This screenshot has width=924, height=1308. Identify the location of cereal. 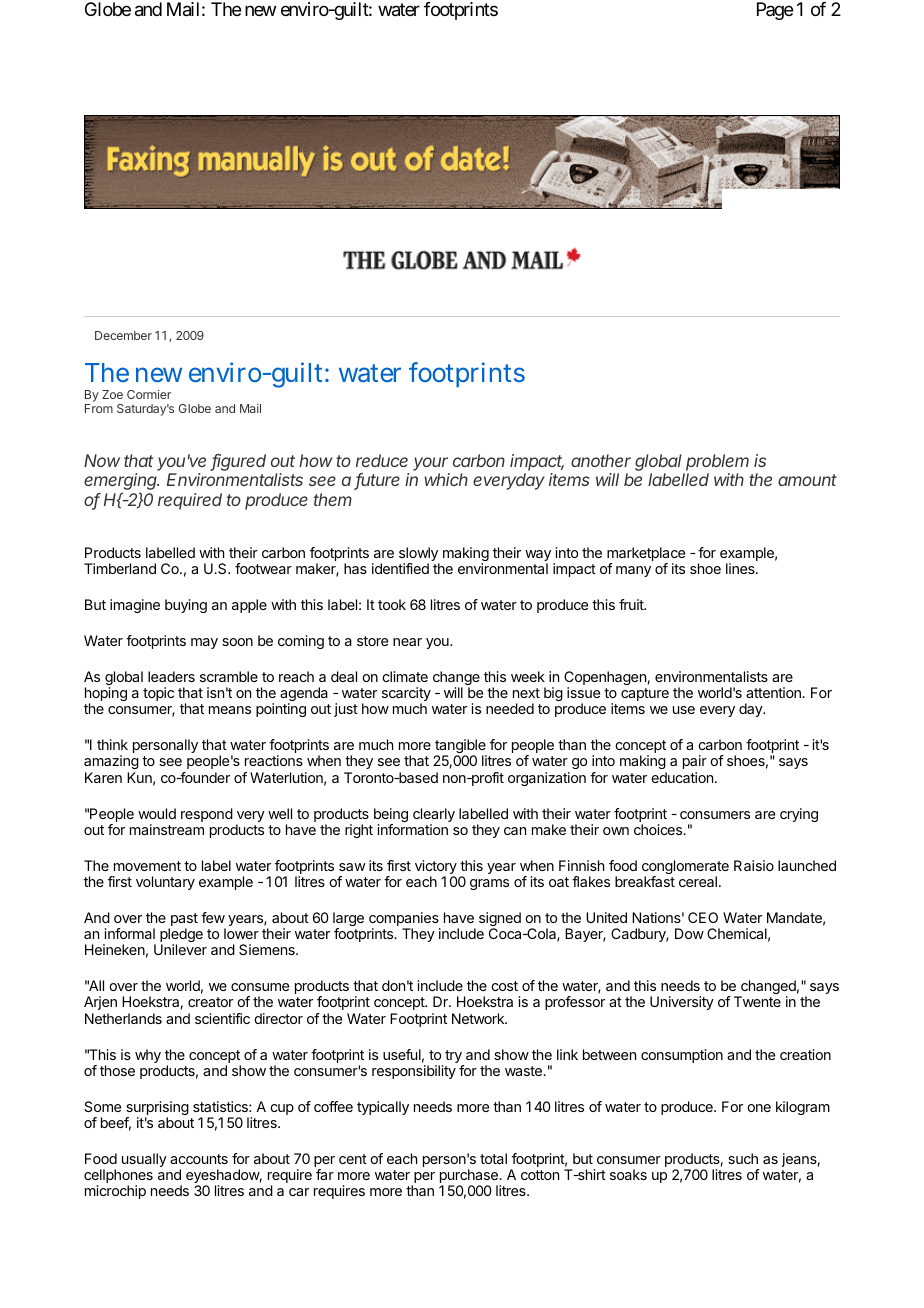
(698, 881).
